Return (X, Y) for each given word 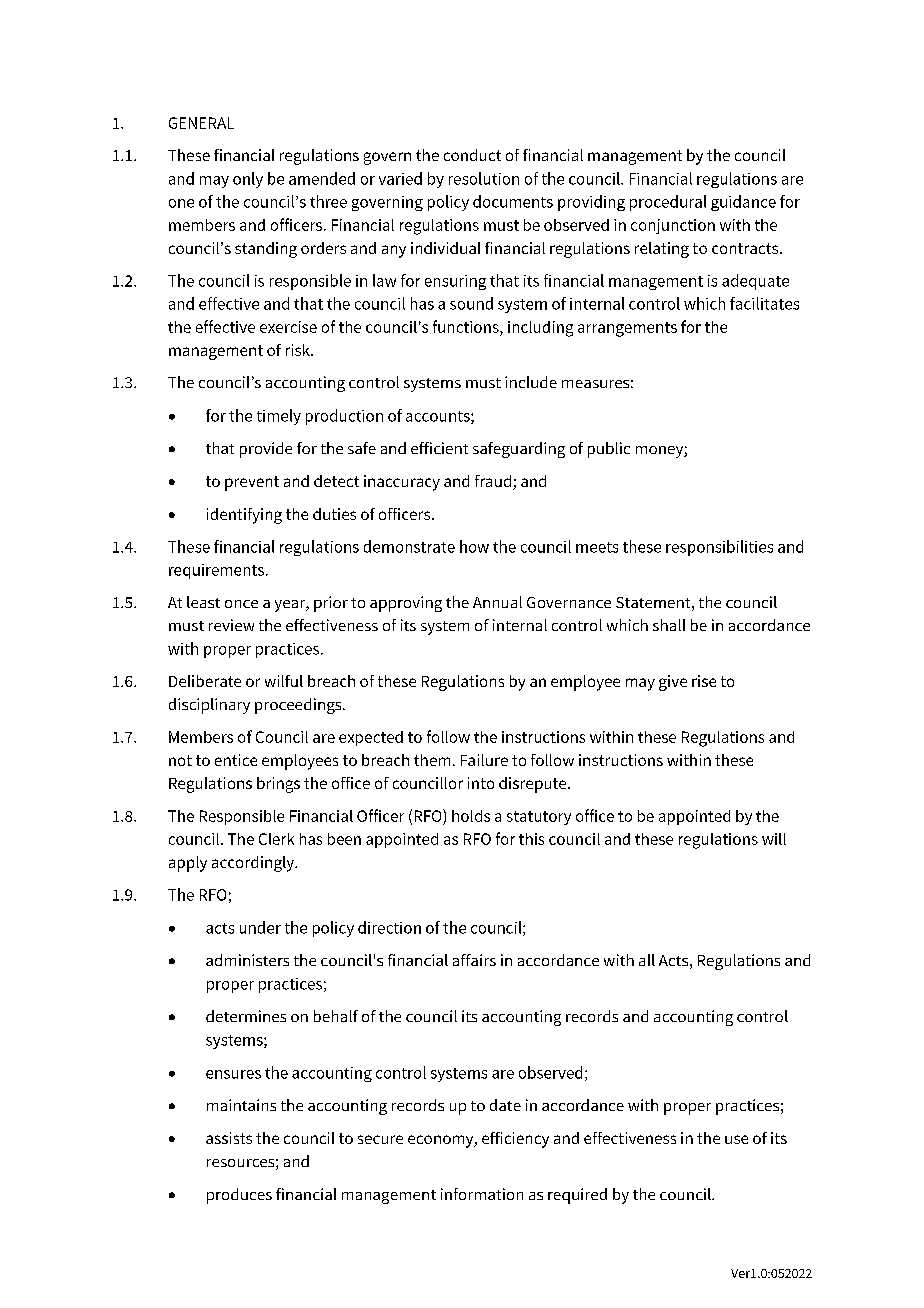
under (260, 927)
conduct (472, 155)
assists (229, 1138)
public (609, 450)
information (482, 1194)
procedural (668, 203)
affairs (474, 960)
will (774, 839)
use (736, 1139)
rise (704, 681)
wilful (284, 681)
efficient (439, 448)
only (248, 180)
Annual (497, 602)
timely (279, 417)
